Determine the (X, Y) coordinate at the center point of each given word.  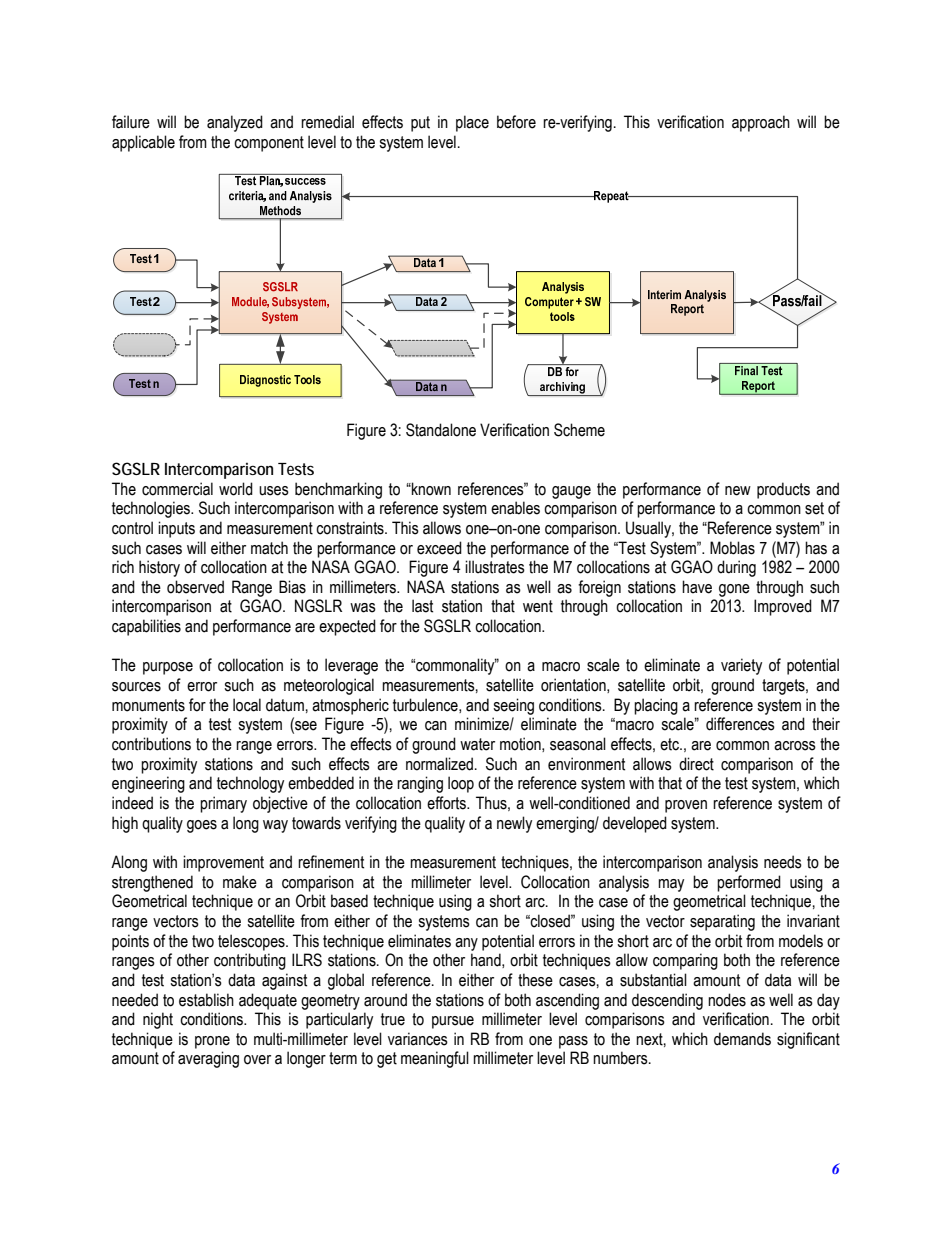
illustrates (495, 567)
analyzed (235, 123)
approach (761, 123)
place (472, 123)
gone (734, 590)
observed (195, 587)
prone (212, 1042)
